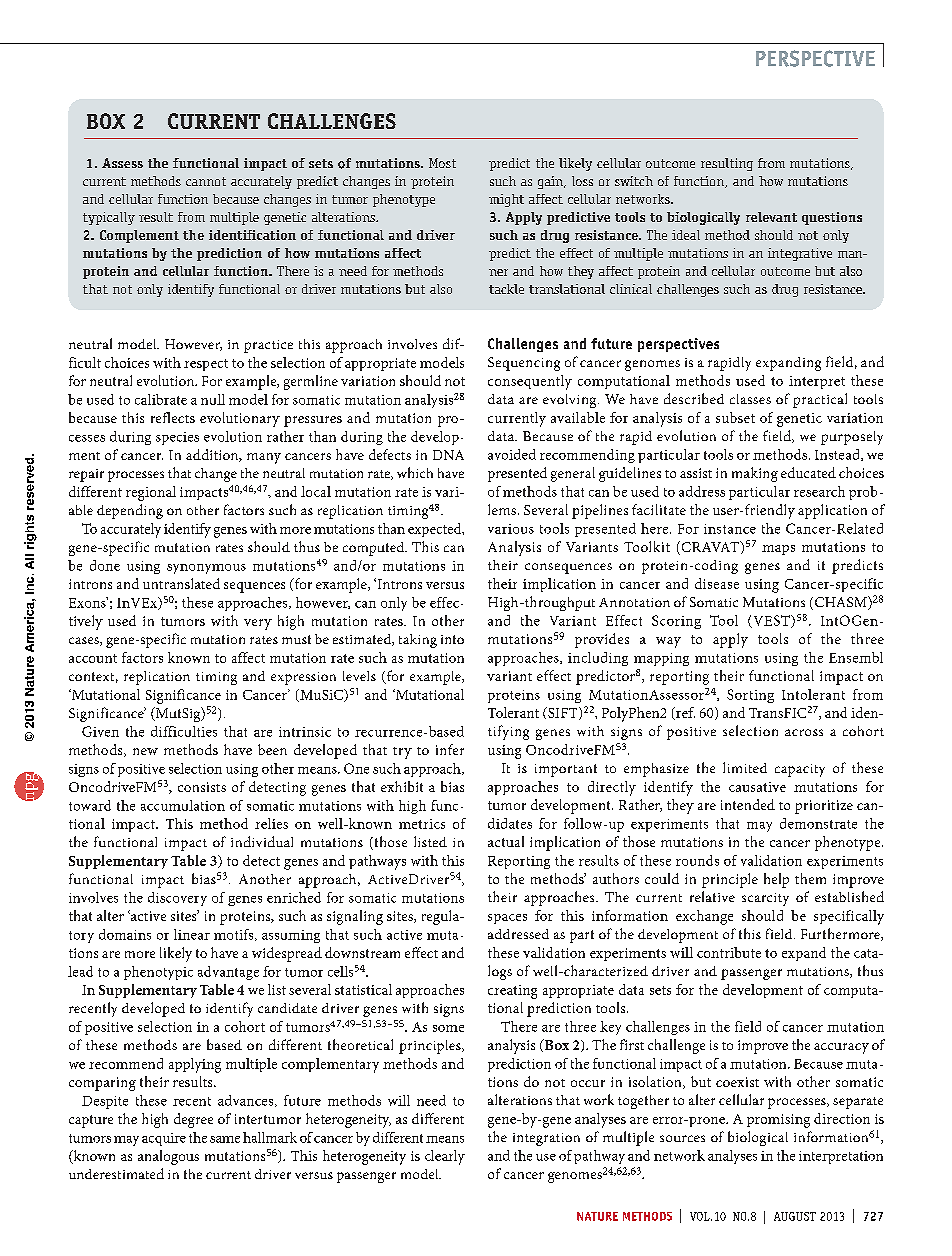  I want to click on actual, so click(506, 841).
